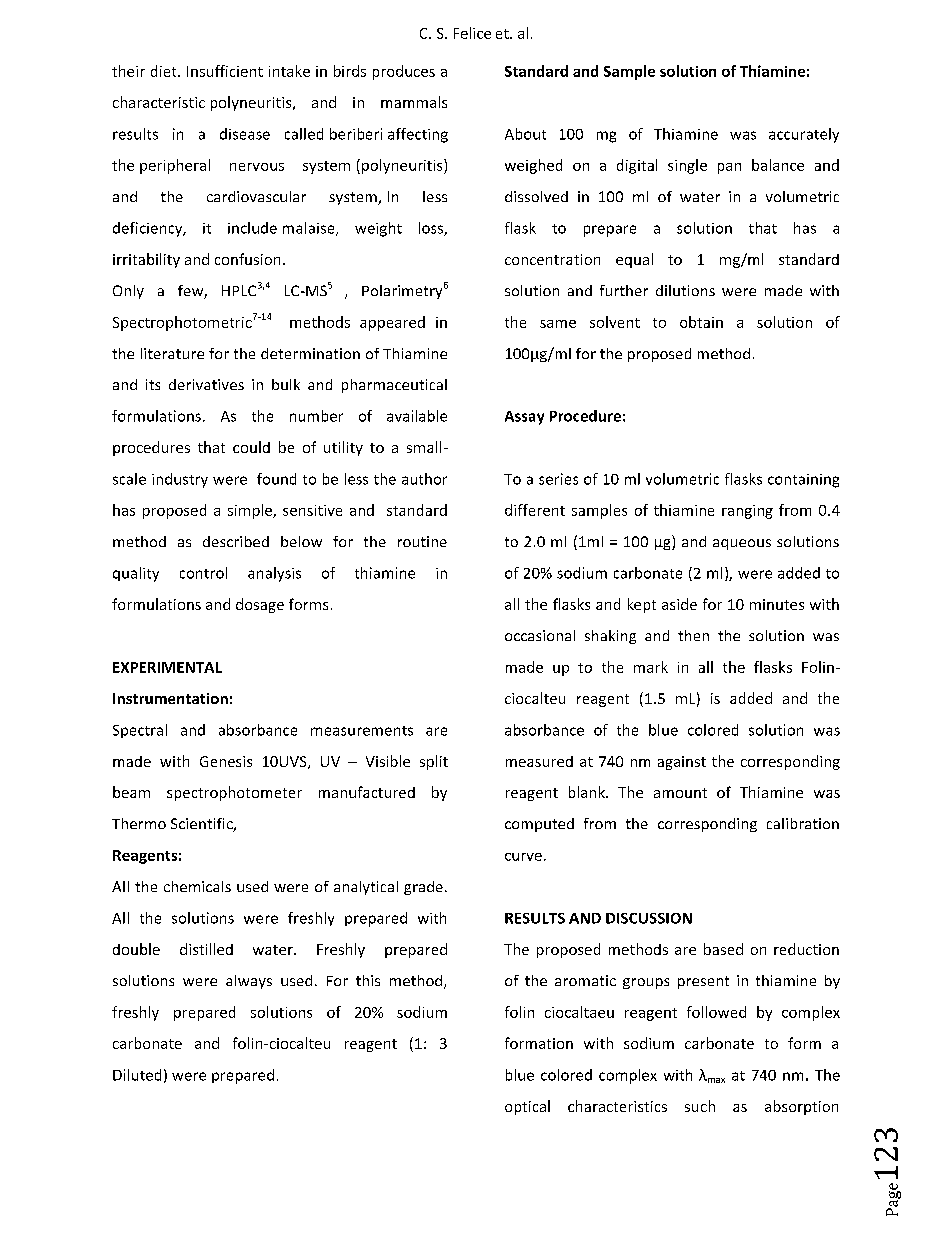 The image size is (952, 1233). I want to click on control, so click(203, 573).
